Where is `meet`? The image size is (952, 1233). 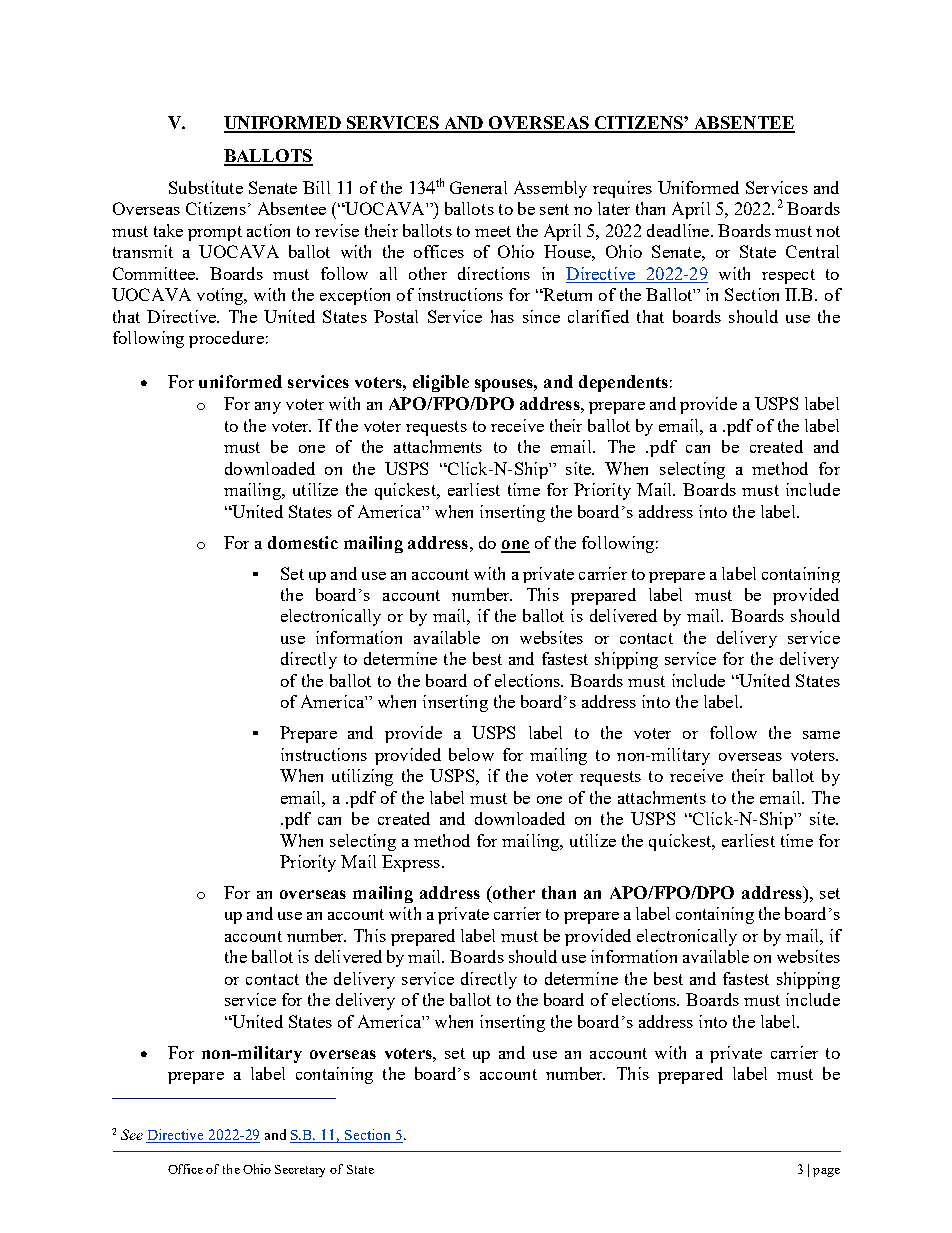
meet is located at coordinates (493, 231).
